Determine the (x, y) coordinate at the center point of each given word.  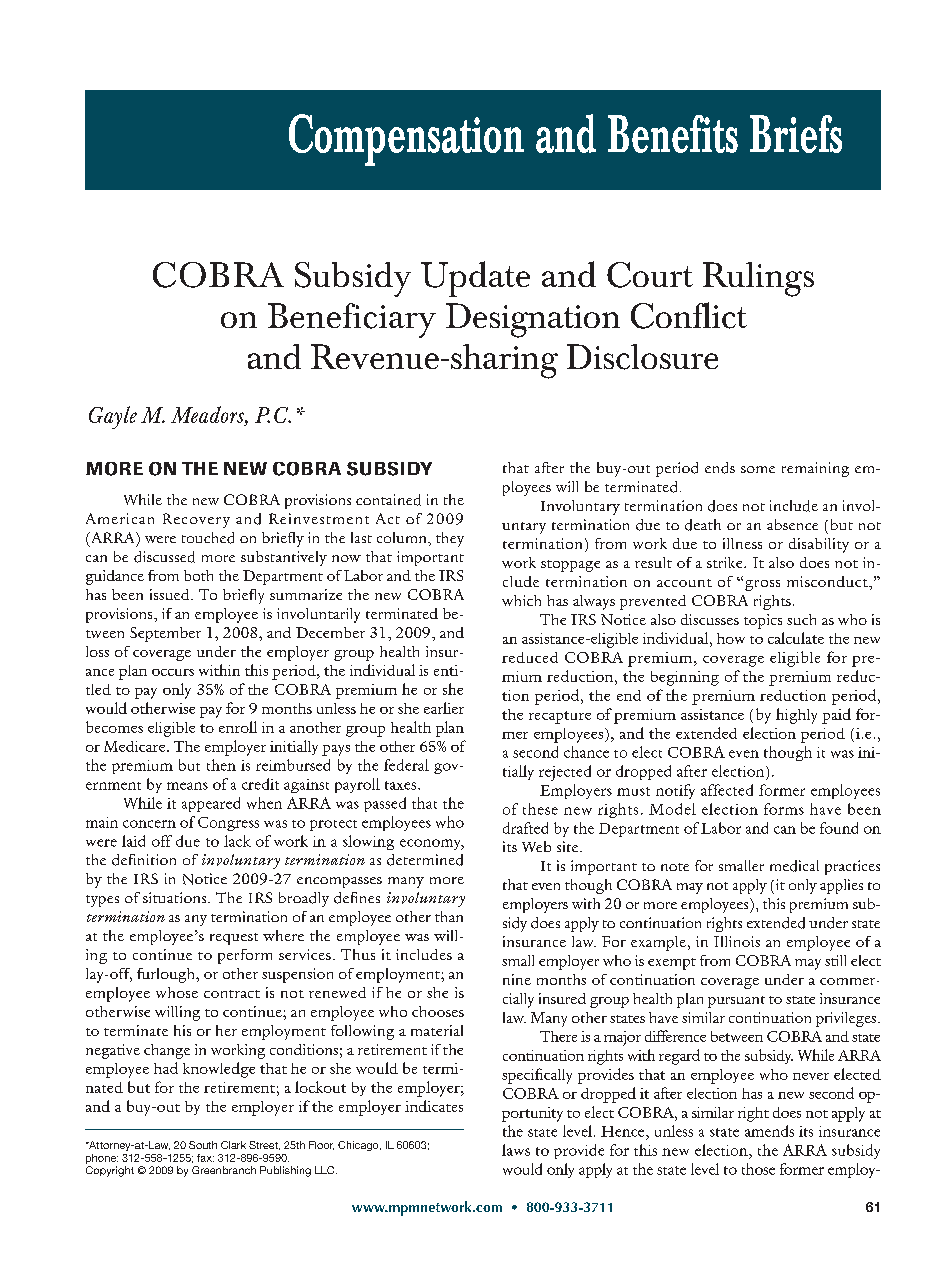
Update (475, 279)
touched (208, 538)
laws (516, 1150)
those (758, 1169)
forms (784, 809)
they (450, 539)
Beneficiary (352, 320)
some (758, 469)
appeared (211, 804)
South (203, 1145)
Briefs (796, 134)
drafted (525, 828)
